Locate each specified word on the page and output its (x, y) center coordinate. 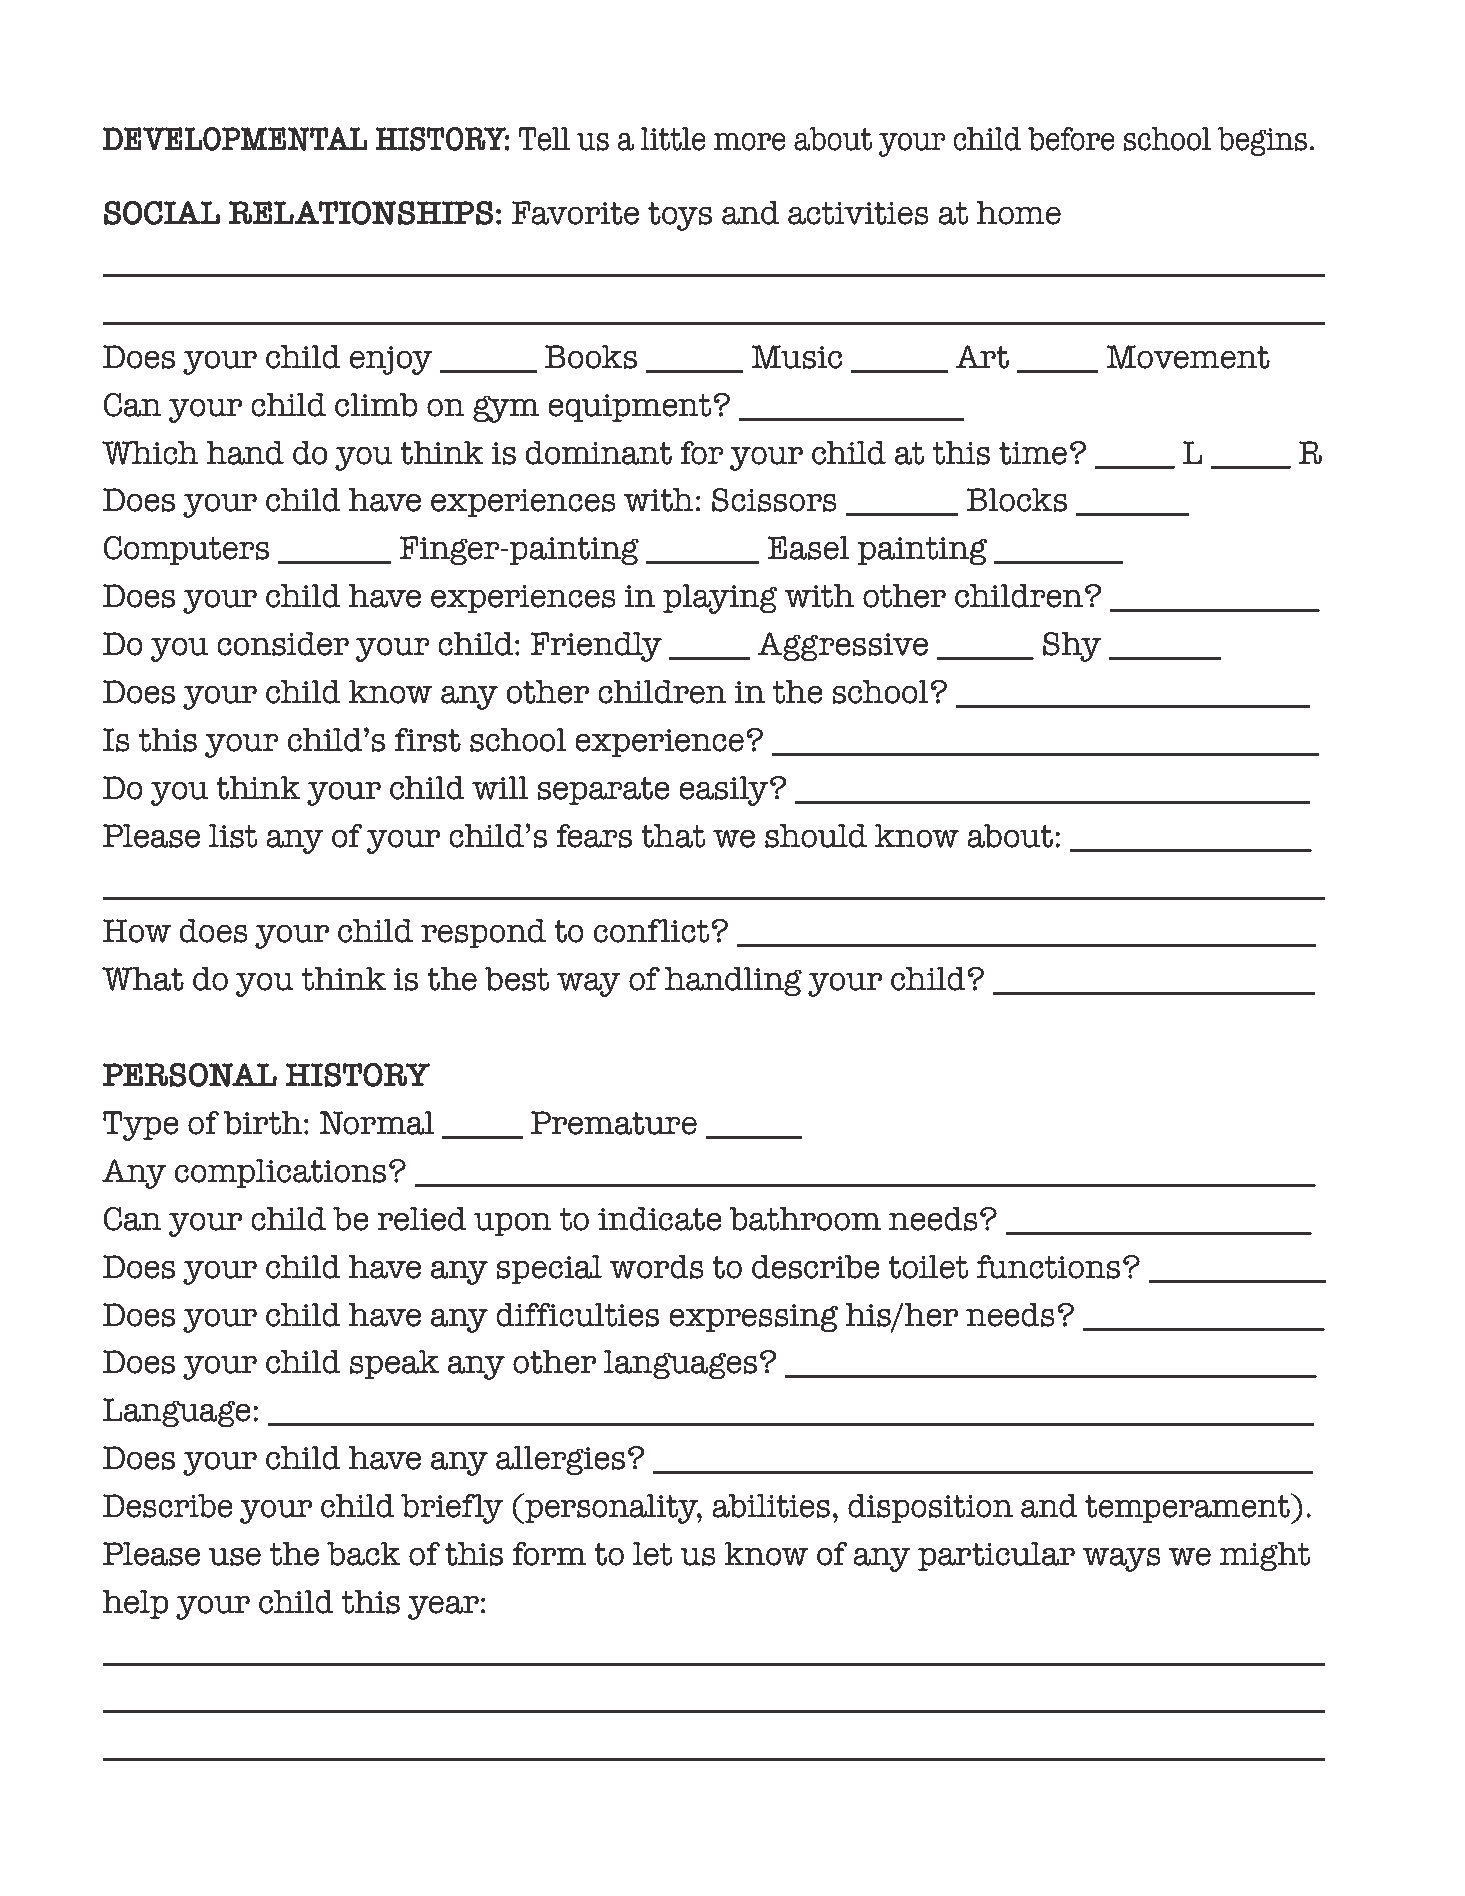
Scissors (774, 500)
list (233, 836)
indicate (660, 1219)
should (816, 836)
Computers (186, 550)
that (673, 836)
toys (680, 216)
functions (1048, 1267)
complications (280, 1173)
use (235, 1556)
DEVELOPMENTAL (235, 139)
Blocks (1017, 500)
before (1071, 139)
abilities (771, 1506)
